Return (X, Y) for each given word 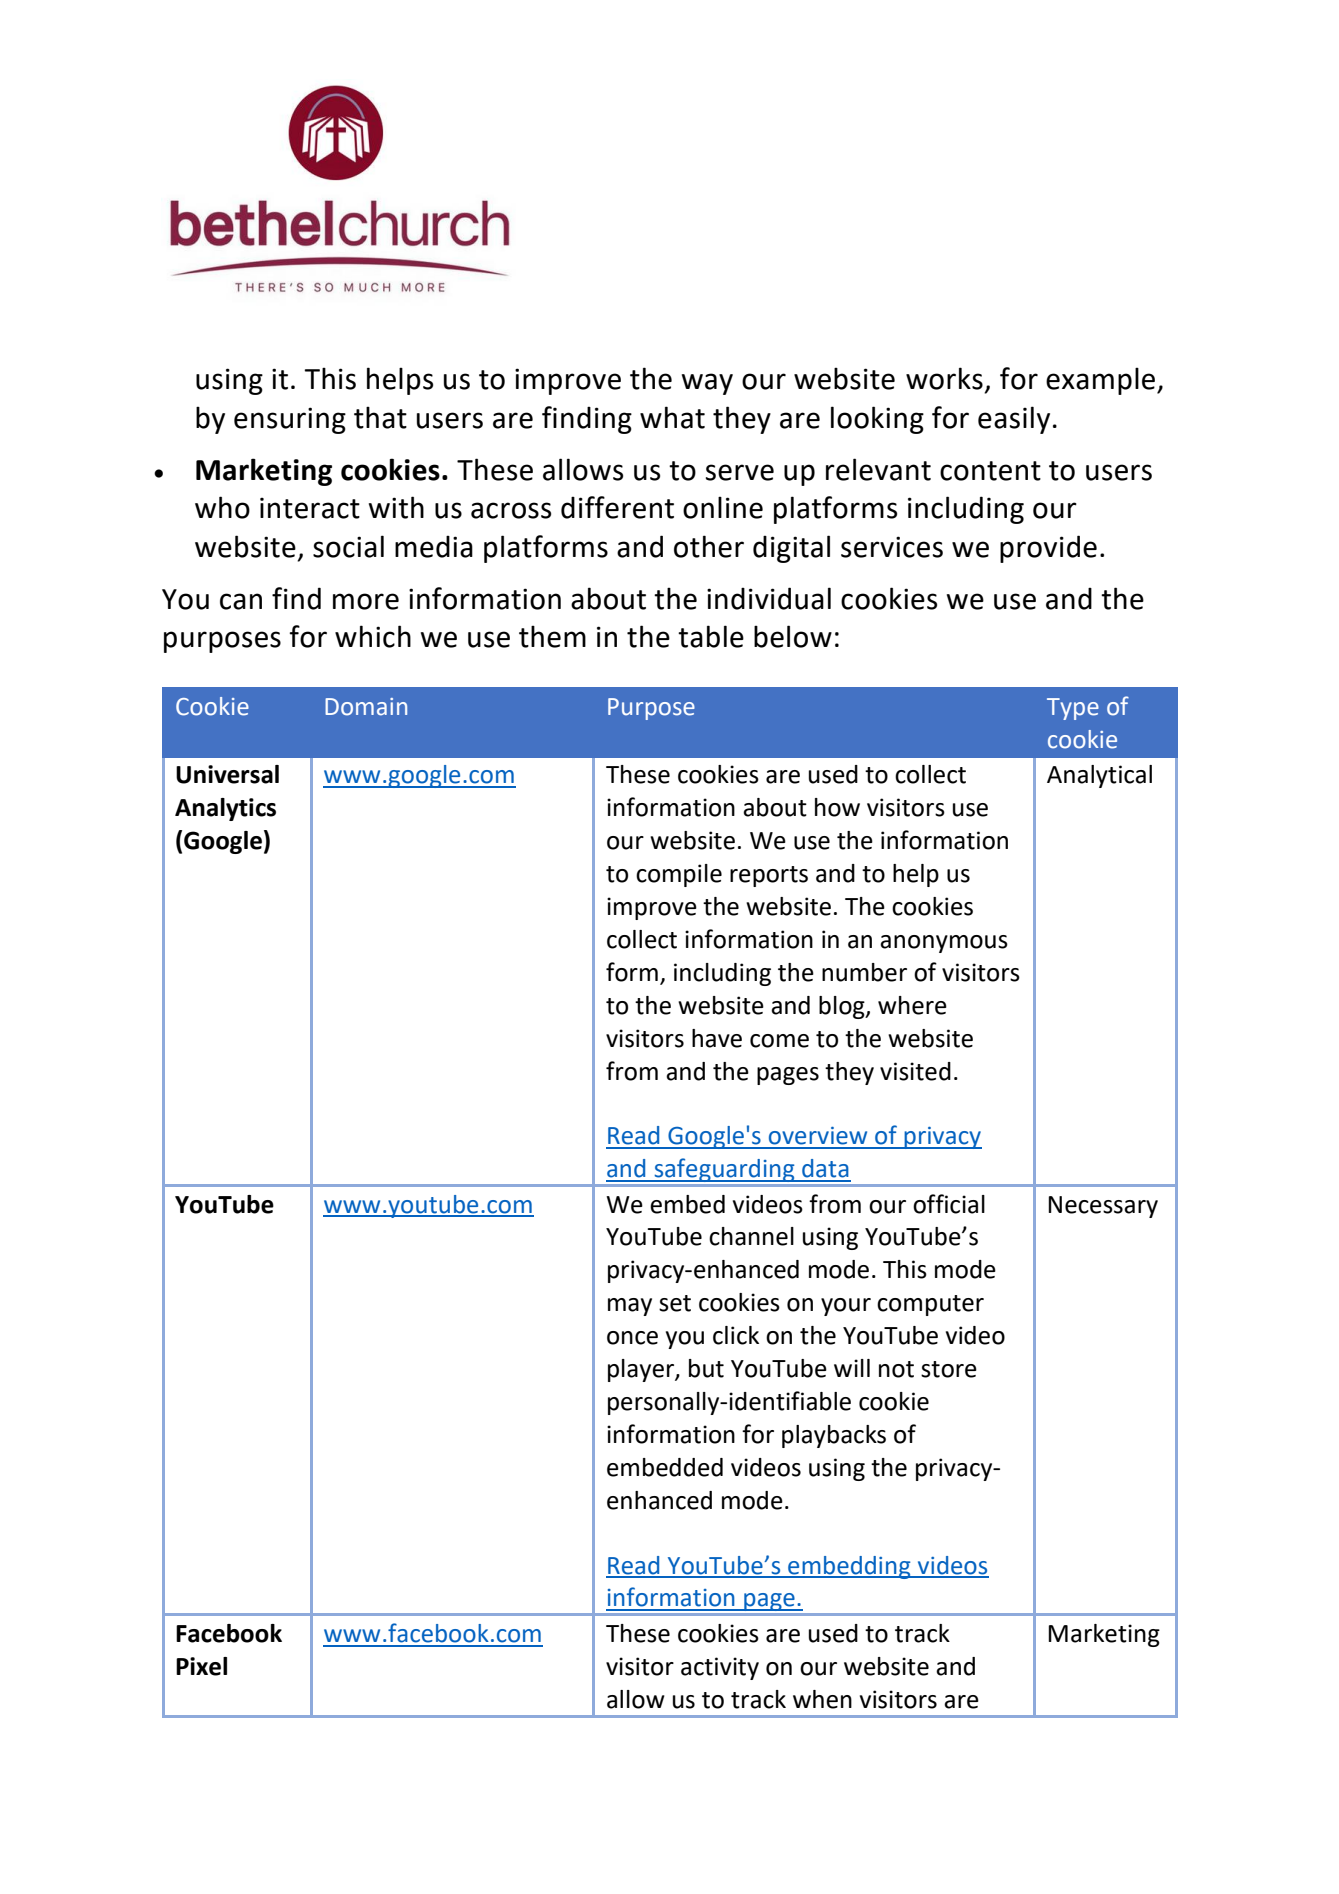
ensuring (290, 420)
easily (1014, 420)
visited (915, 1071)
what (672, 417)
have (717, 1038)
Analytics (225, 809)
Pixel (201, 1666)
